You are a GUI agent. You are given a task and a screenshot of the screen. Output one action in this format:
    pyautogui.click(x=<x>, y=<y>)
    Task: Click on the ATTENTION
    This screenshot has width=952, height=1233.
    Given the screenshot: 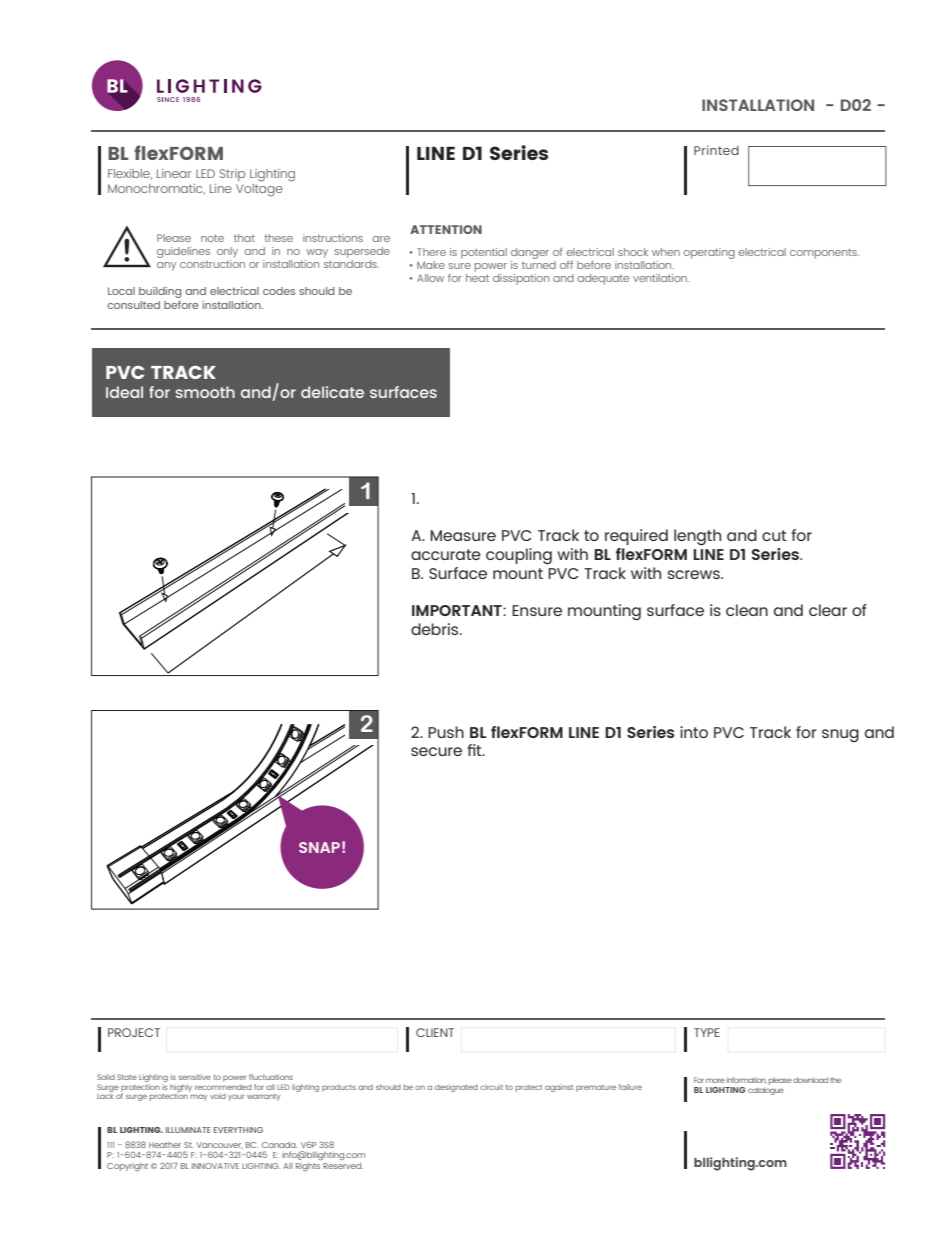 What is the action you would take?
    pyautogui.click(x=446, y=229)
